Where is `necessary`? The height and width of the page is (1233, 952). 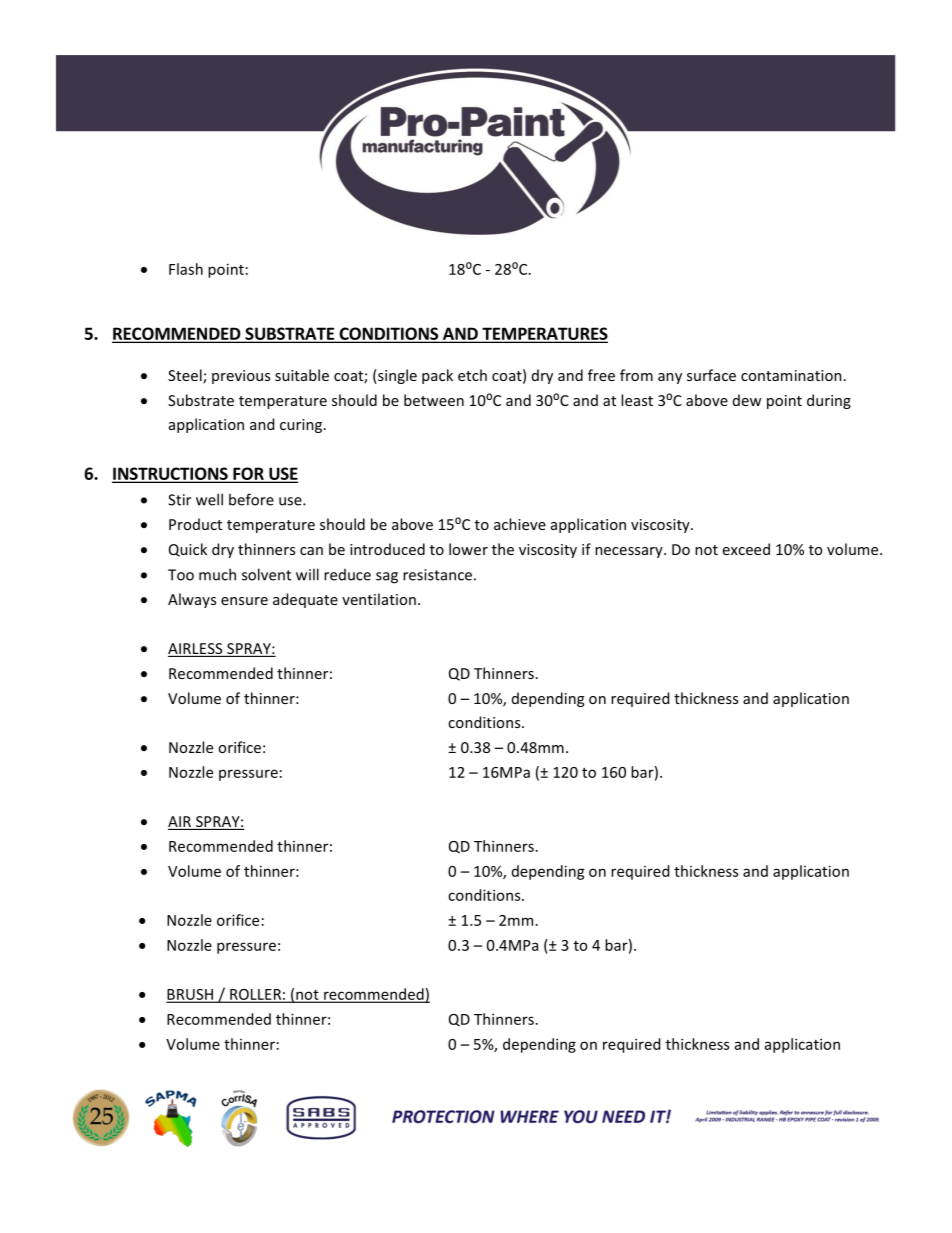 necessary is located at coordinates (630, 552).
